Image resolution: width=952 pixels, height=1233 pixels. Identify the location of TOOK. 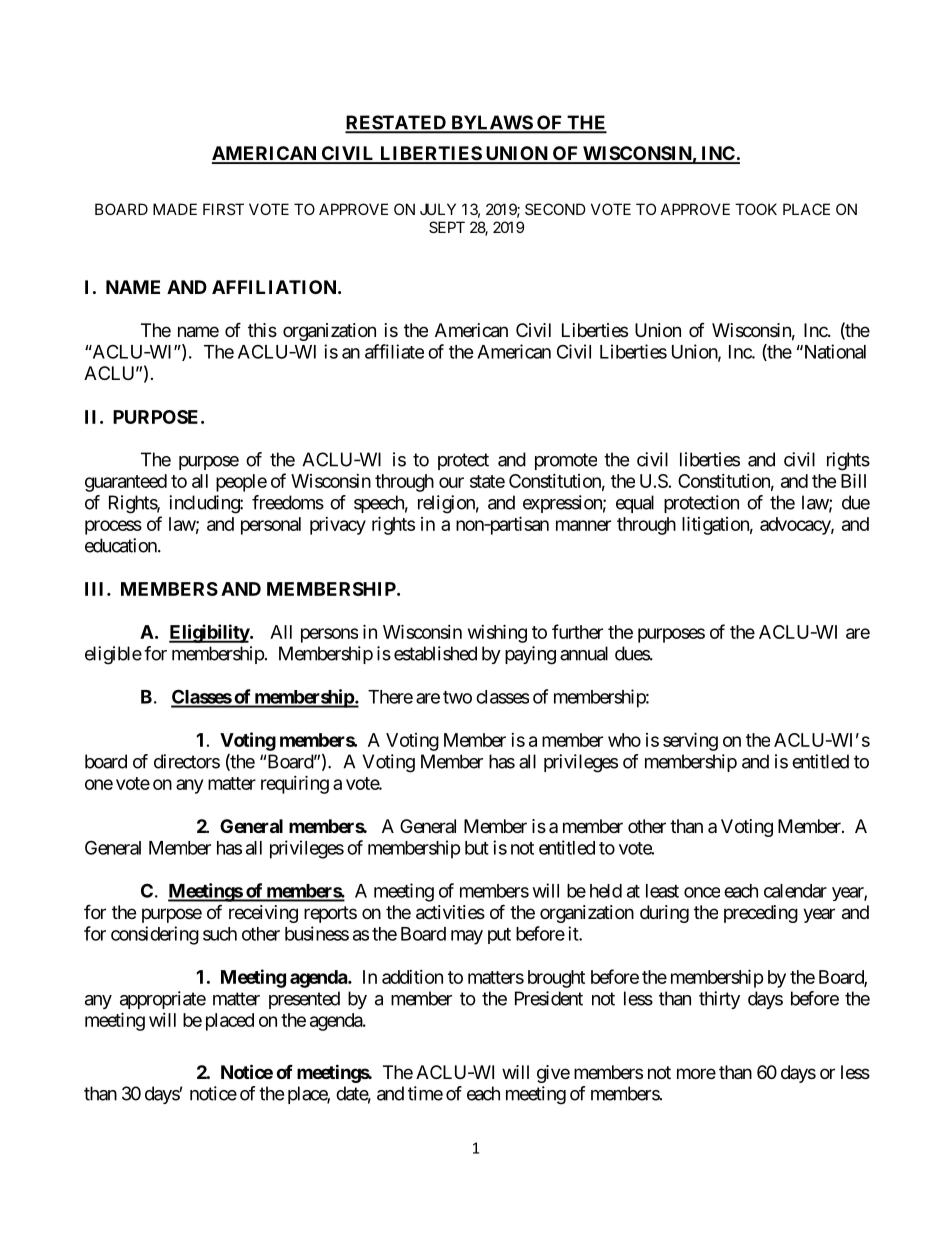
(756, 209).
